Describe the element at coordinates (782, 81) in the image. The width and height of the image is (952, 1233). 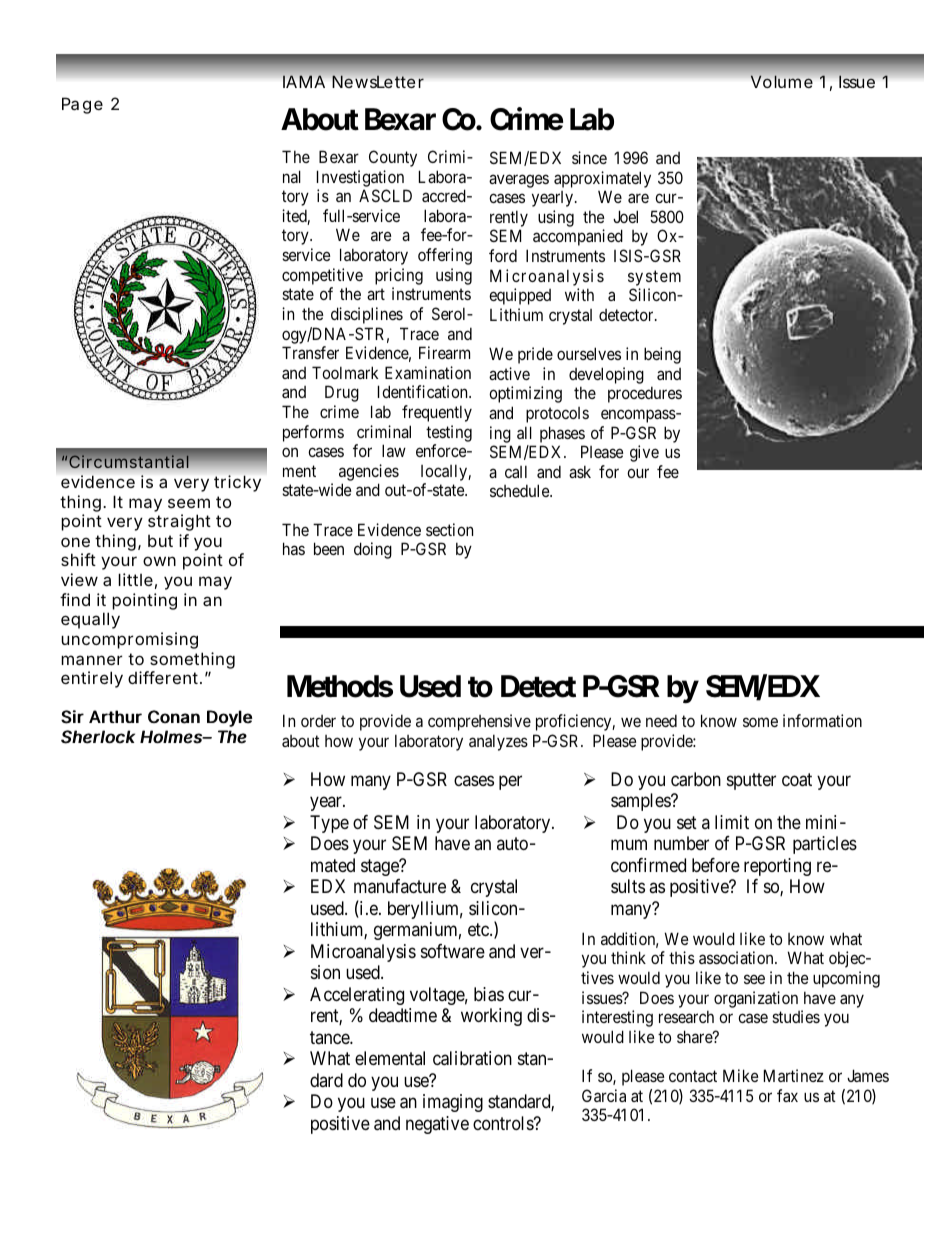
I see `Volume` at that location.
